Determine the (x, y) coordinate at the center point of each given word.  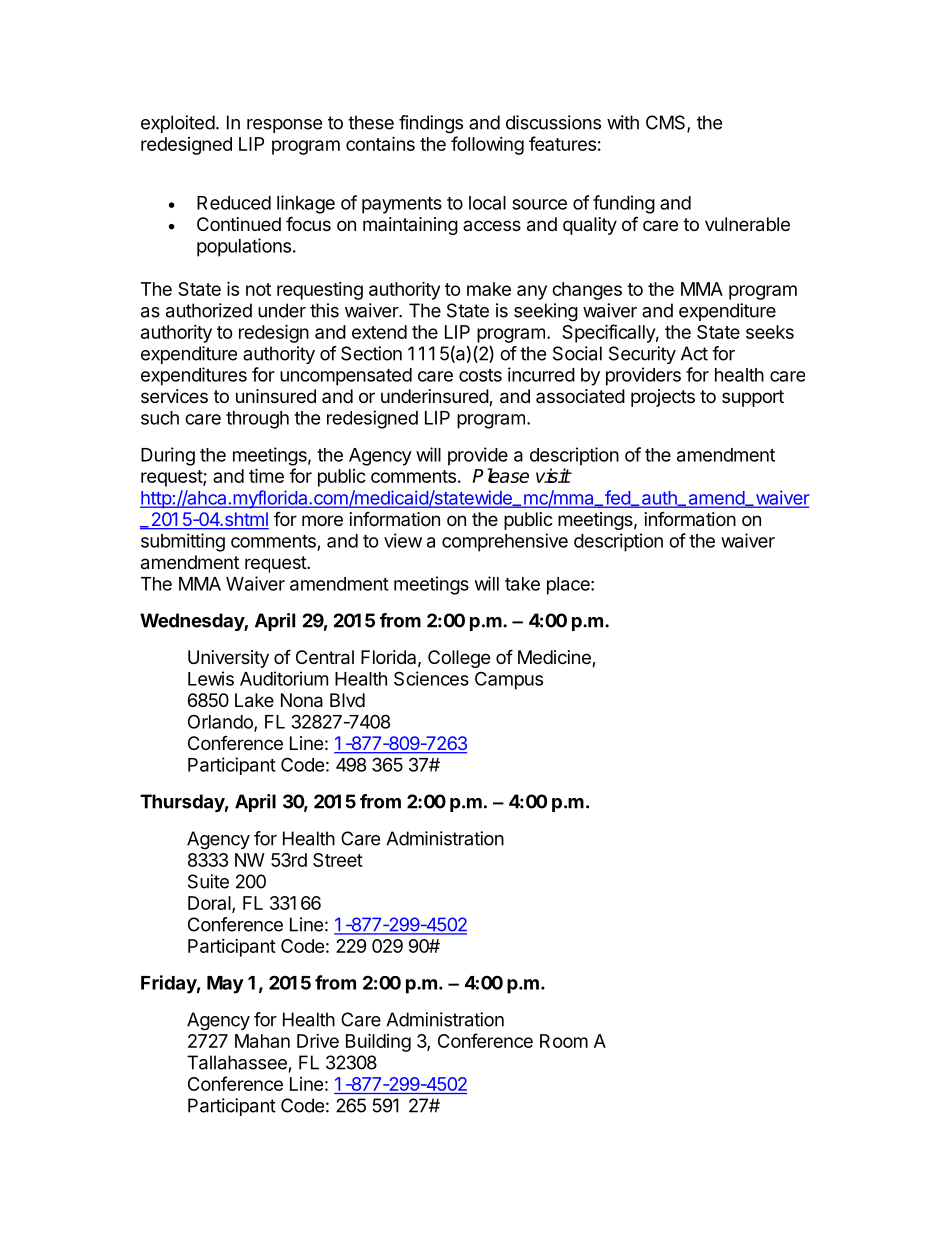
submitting (183, 542)
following (487, 145)
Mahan (262, 1041)
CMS (667, 123)
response (284, 126)
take (522, 584)
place (569, 586)
